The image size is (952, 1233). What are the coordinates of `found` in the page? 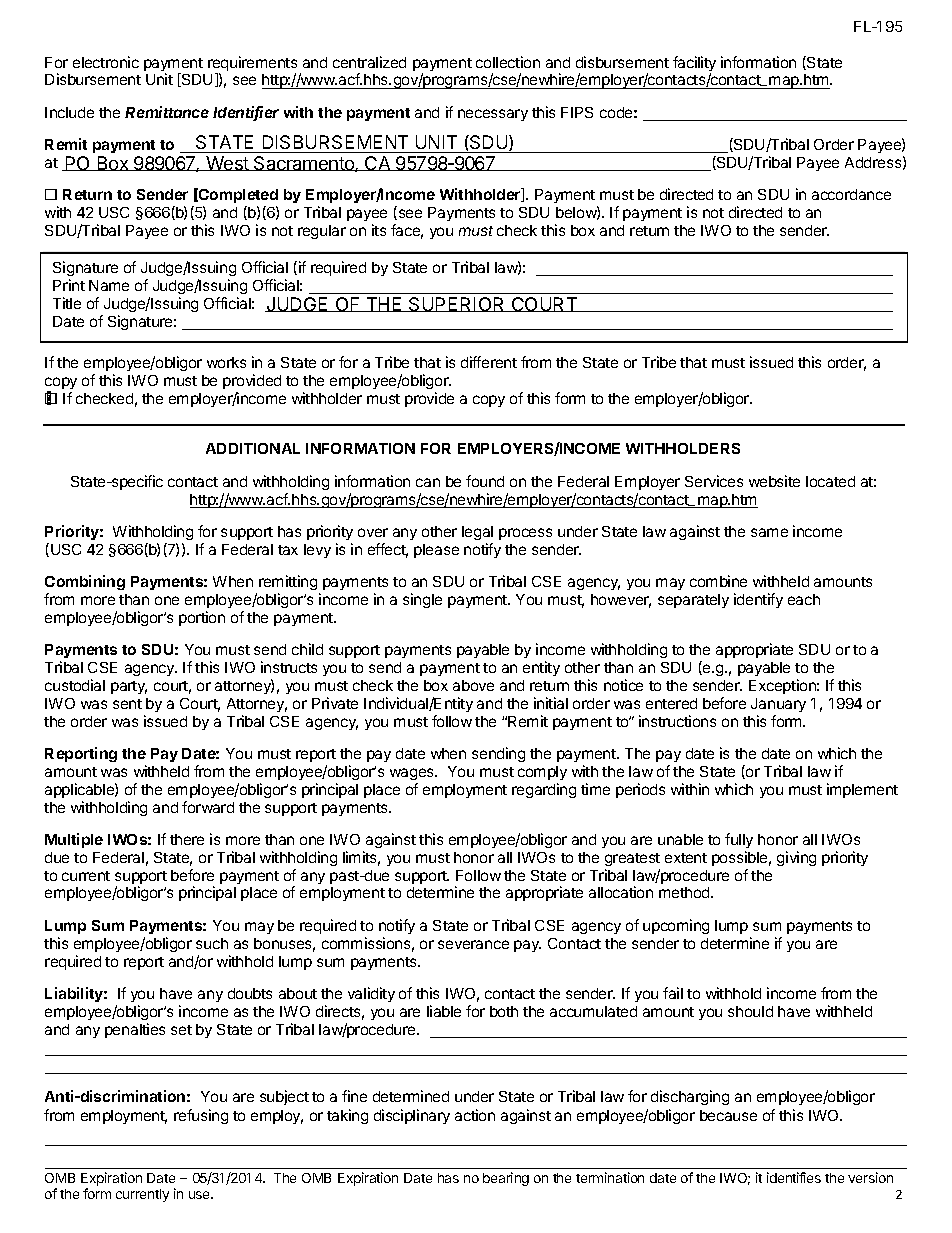 It's located at (485, 481).
